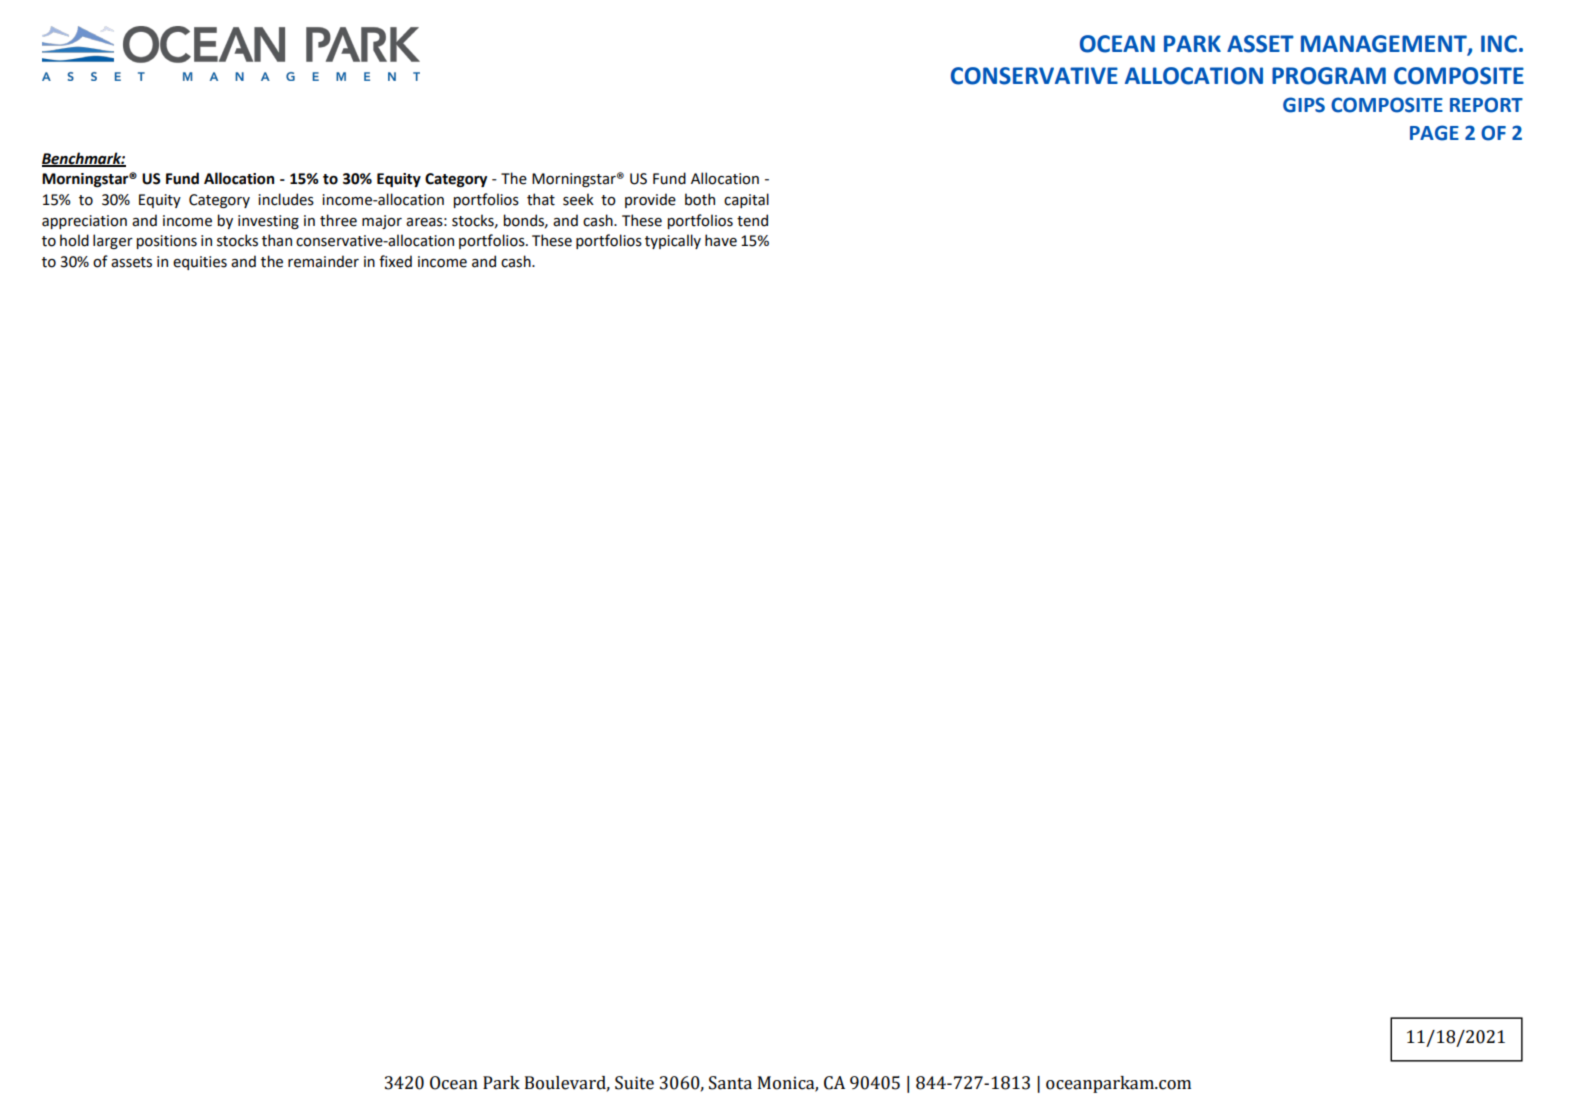 Image resolution: width=1576 pixels, height=1115 pixels. I want to click on REPORT, so click(1486, 105).
